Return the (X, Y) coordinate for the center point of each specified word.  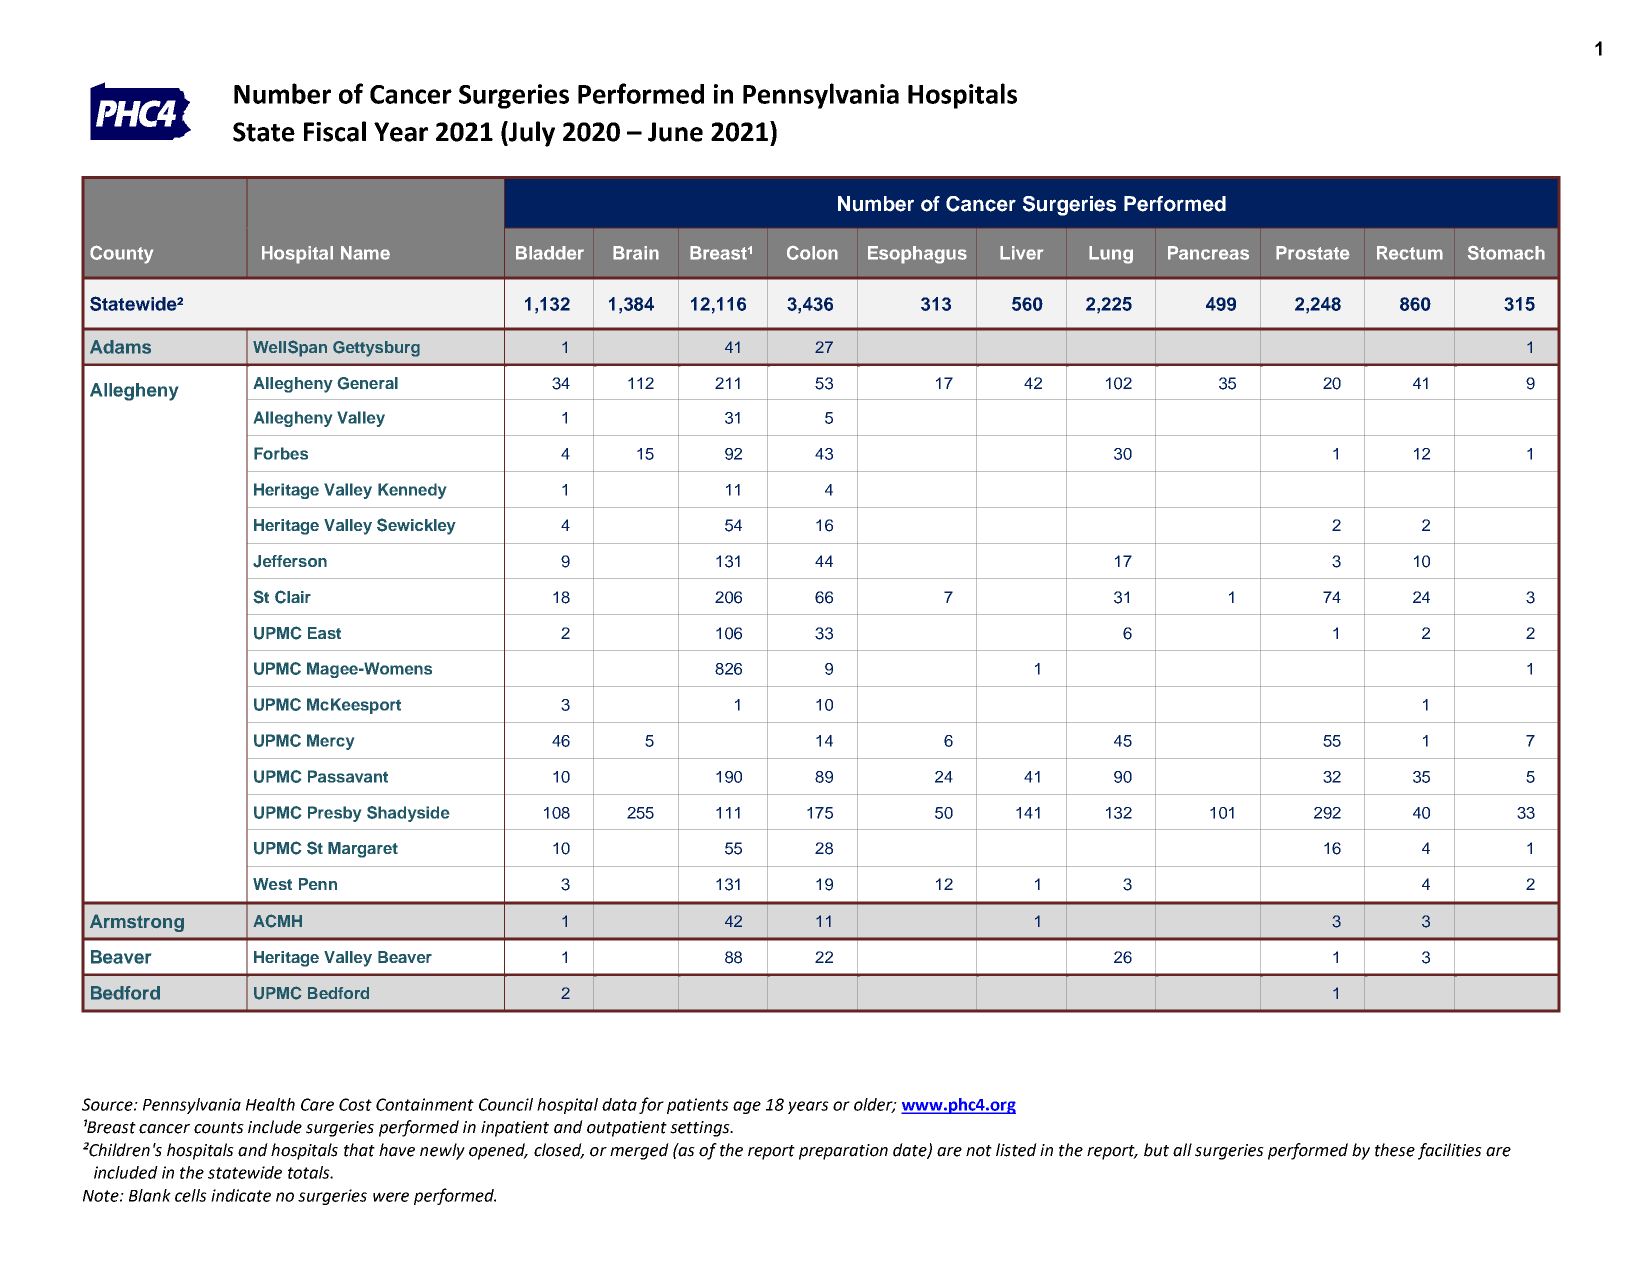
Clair (293, 597)
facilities (1450, 1151)
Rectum (1410, 253)
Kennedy (412, 491)
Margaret (363, 850)
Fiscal (335, 131)
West (272, 884)
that (359, 1150)
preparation (843, 1152)
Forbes (281, 453)
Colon (812, 253)
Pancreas (1208, 253)
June (675, 132)
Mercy (330, 742)
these (1395, 1150)
